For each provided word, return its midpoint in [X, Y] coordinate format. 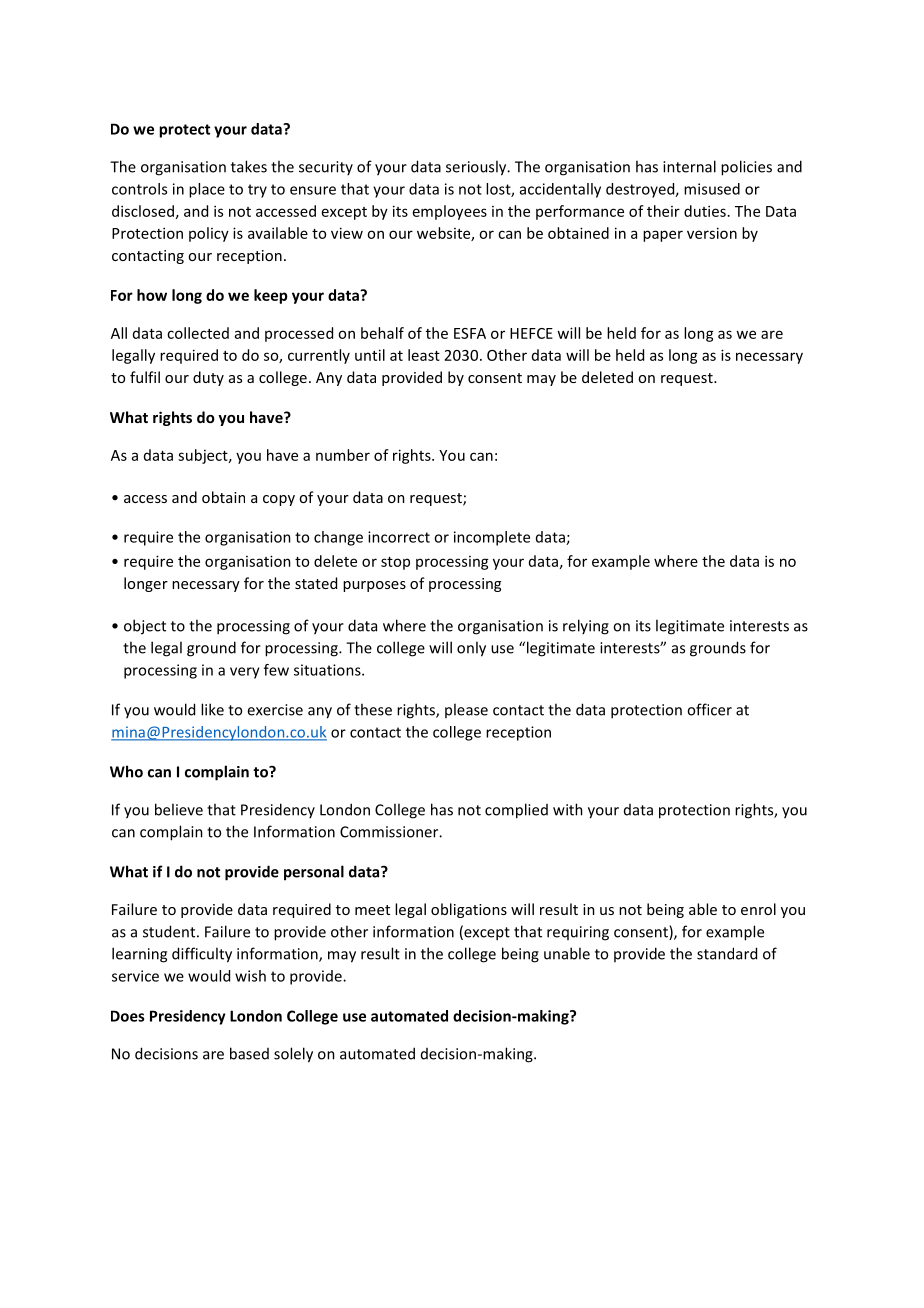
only [471, 649]
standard [727, 953]
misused [712, 189]
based [249, 1053]
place [207, 190]
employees [450, 212]
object [145, 627]
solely [293, 1055]
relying [586, 627]
